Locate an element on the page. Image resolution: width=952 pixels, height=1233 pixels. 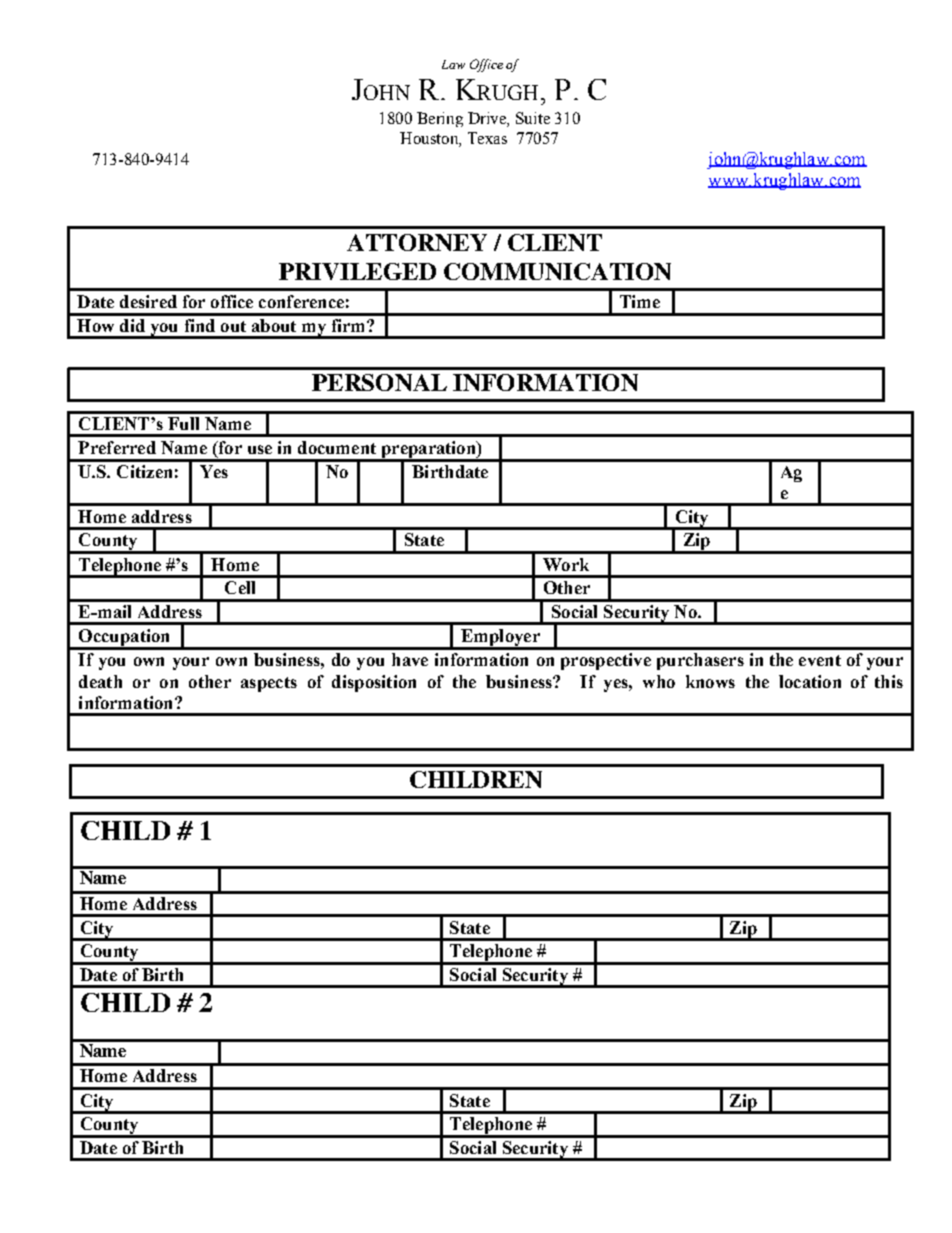
Bering is located at coordinates (440, 119).
